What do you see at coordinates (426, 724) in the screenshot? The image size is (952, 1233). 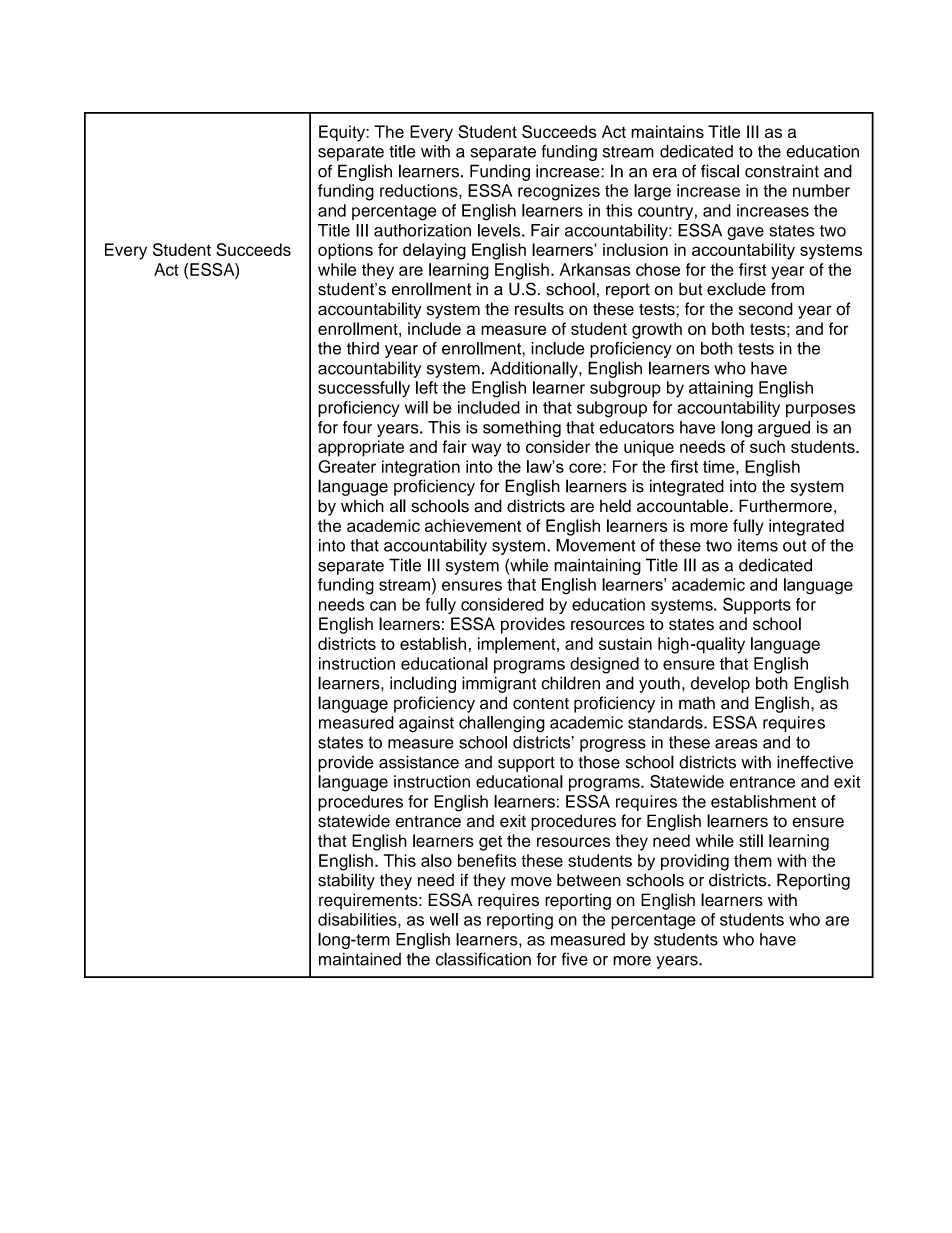 I see `against` at bounding box center [426, 724].
